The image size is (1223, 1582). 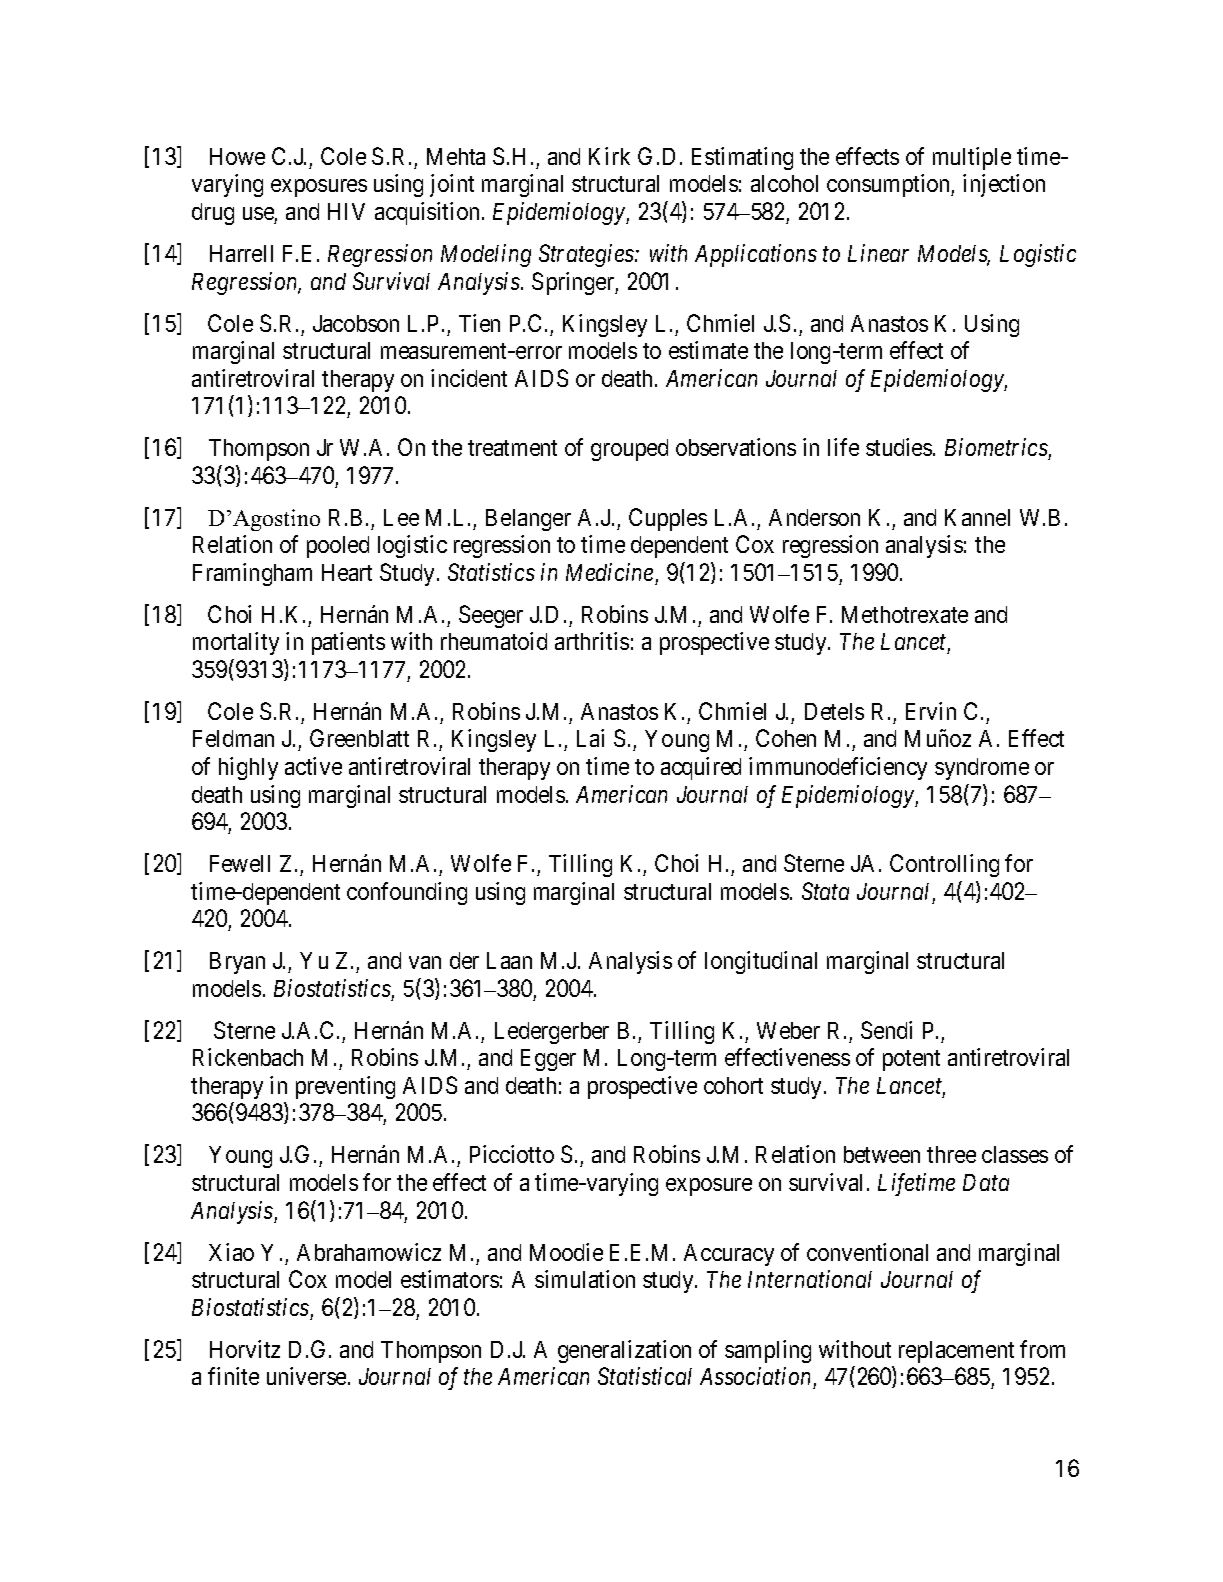 I want to click on universe, so click(x=306, y=1376).
